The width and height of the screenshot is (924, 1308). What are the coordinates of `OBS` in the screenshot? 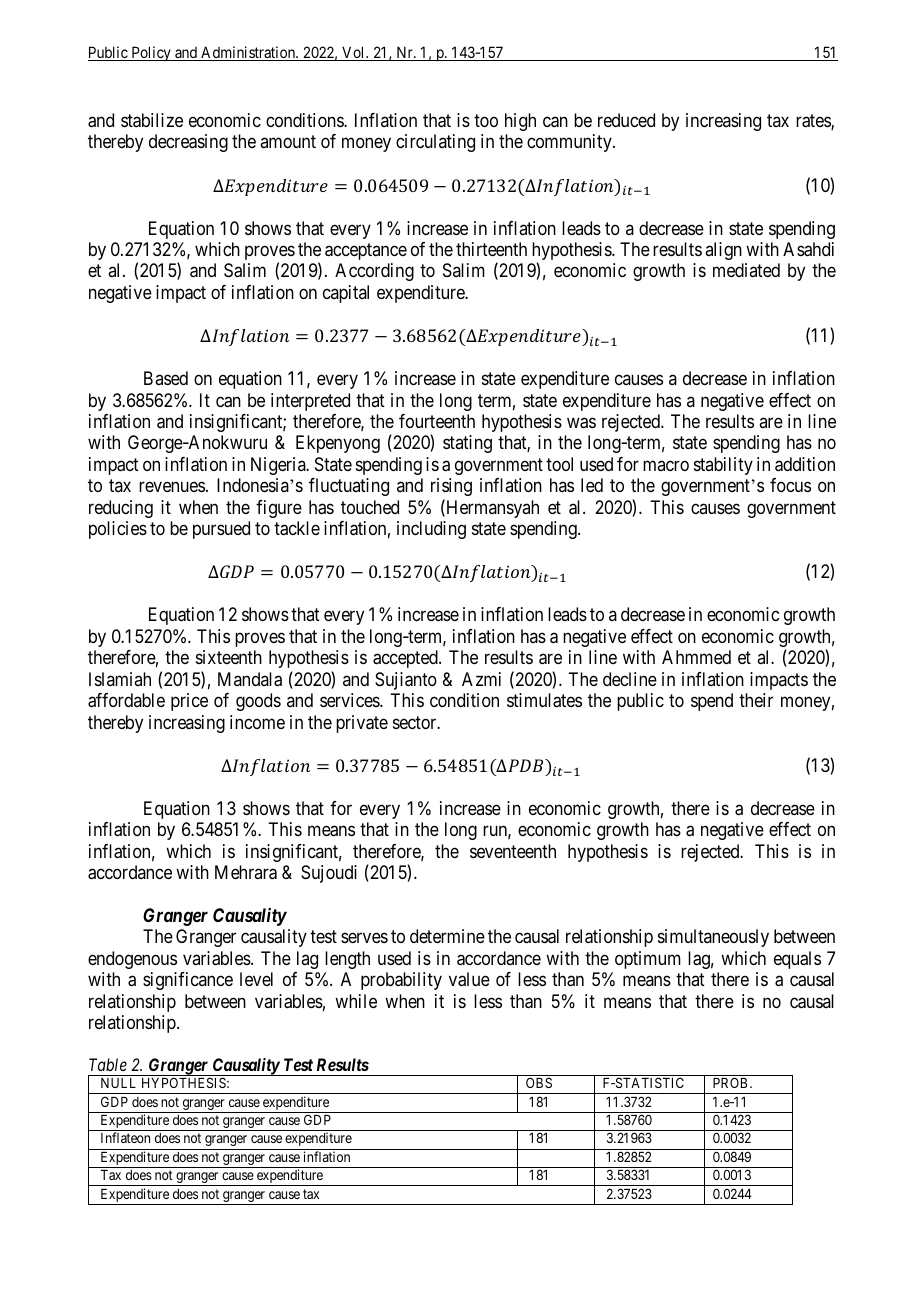 It's located at (539, 1082).
